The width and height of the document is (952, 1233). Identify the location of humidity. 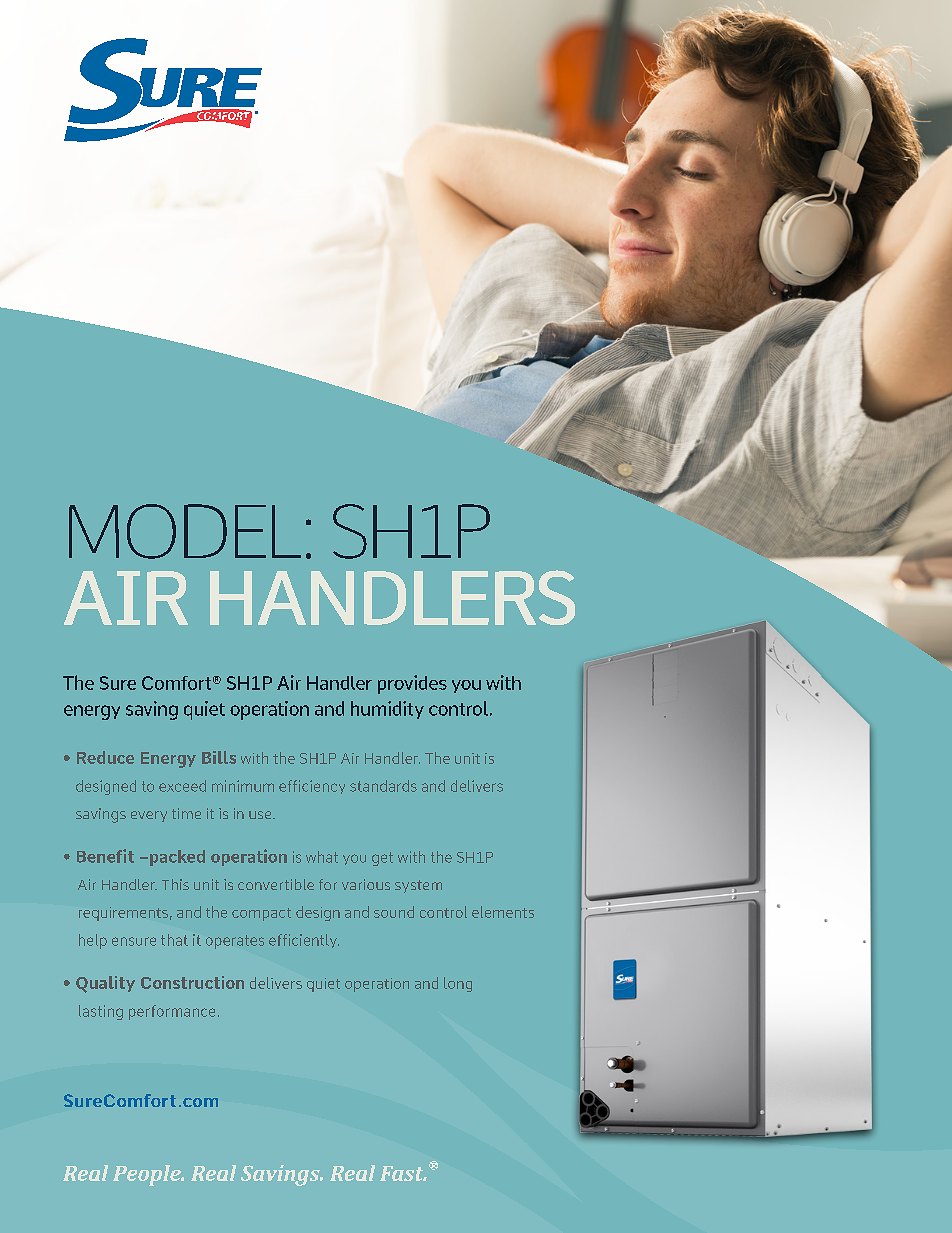
(387, 710).
